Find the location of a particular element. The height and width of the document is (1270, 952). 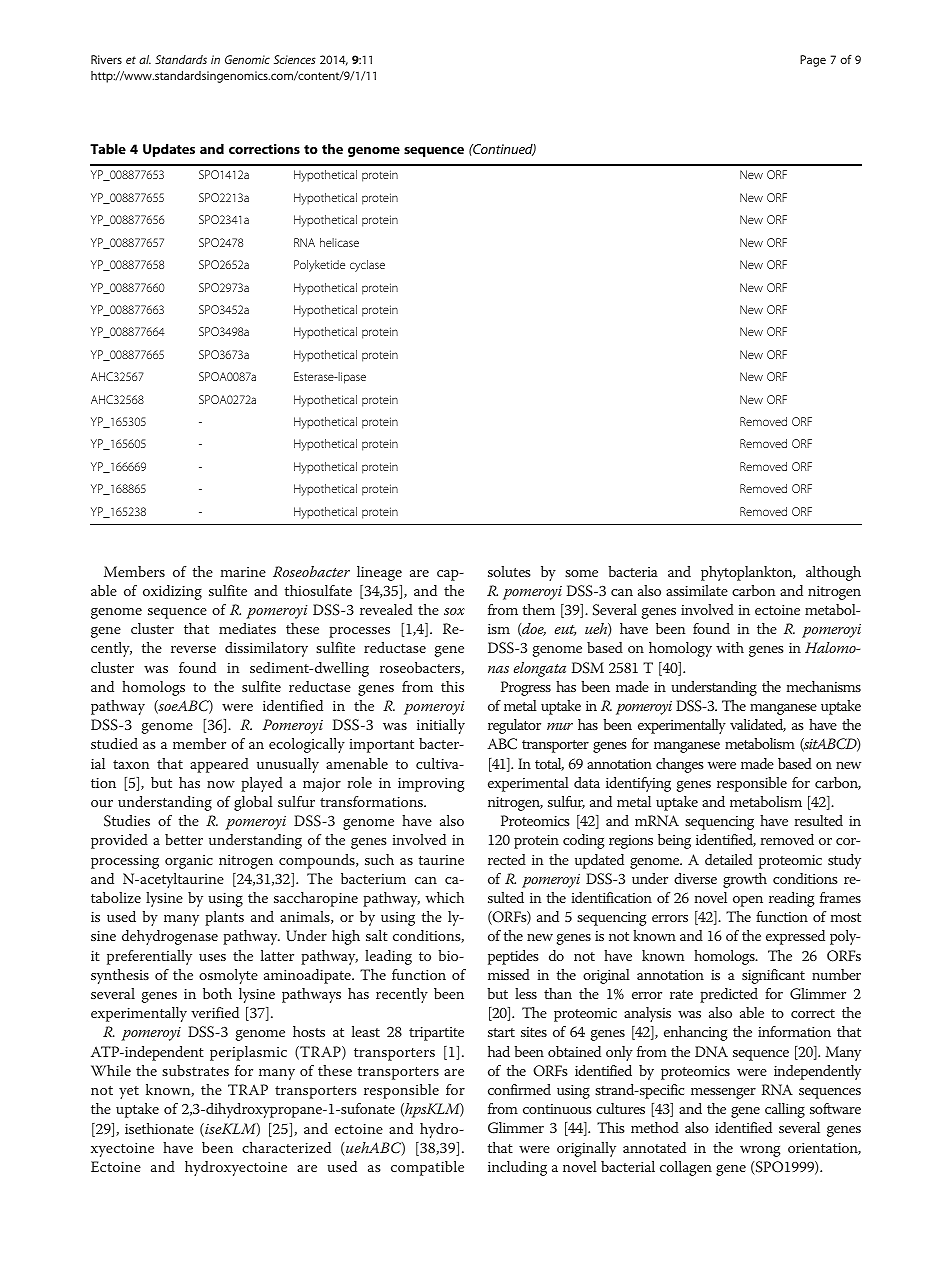

including is located at coordinates (517, 1168).
